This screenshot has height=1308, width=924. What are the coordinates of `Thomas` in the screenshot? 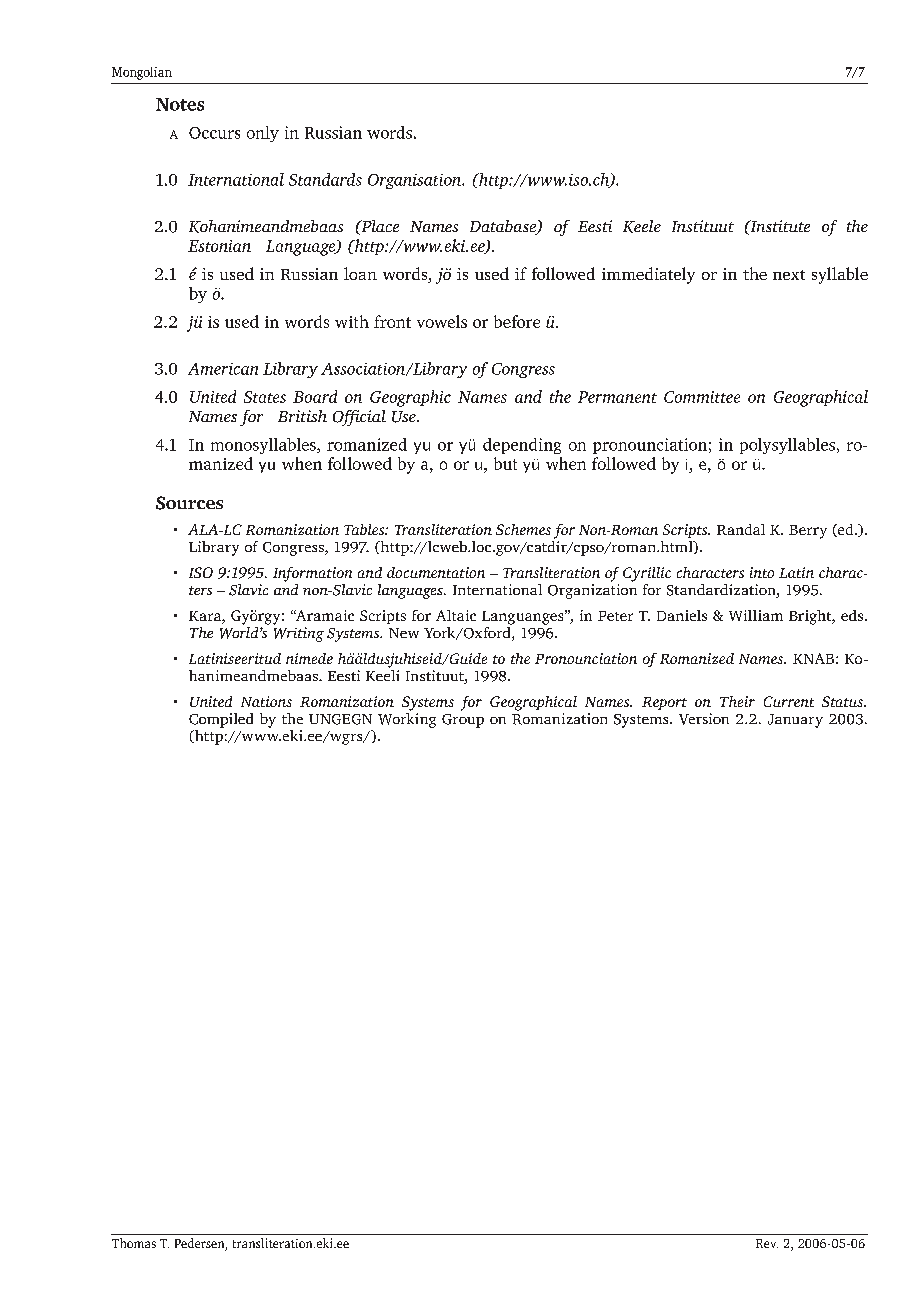 It's located at (134, 1243).
